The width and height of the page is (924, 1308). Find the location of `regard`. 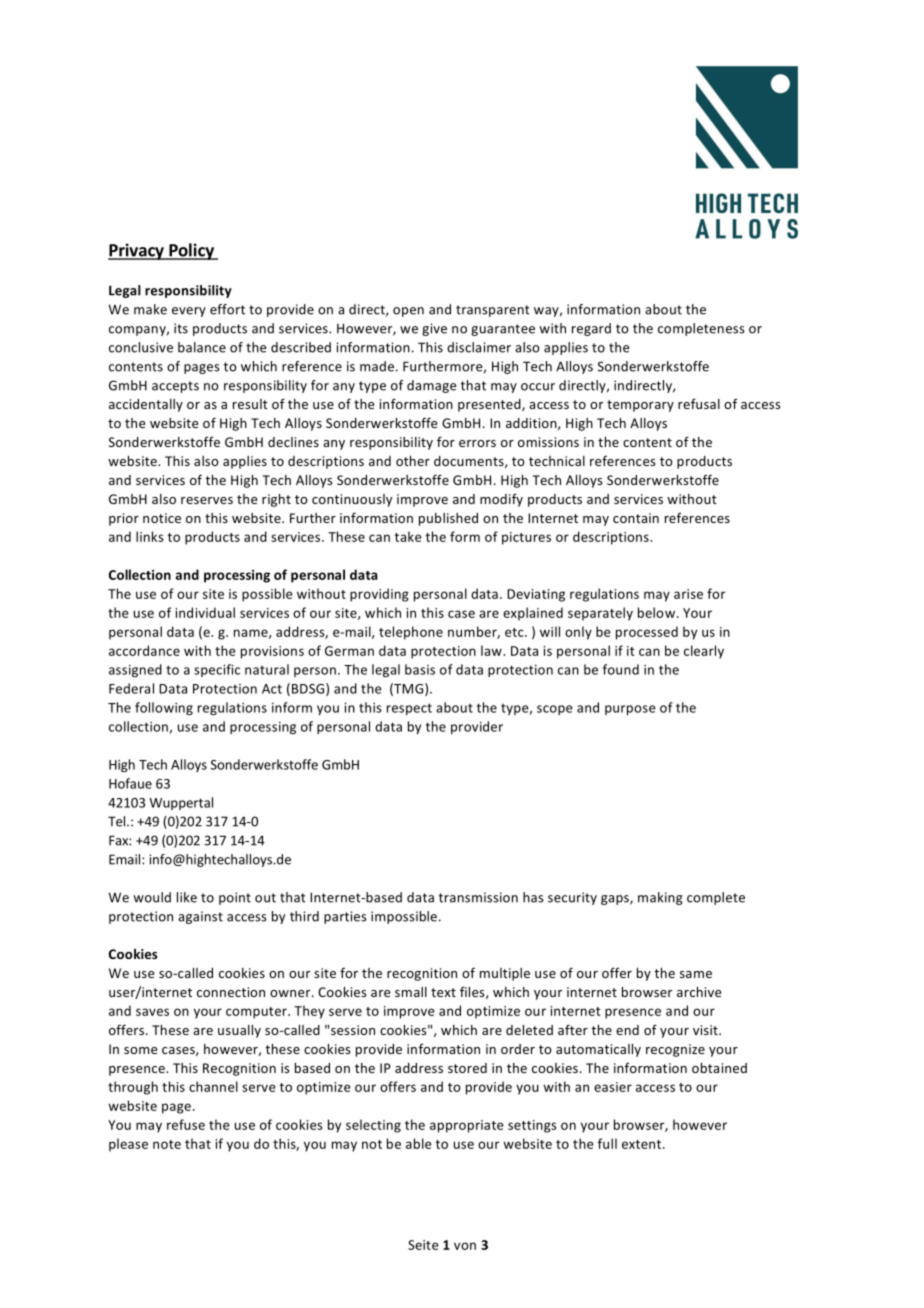

regard is located at coordinates (591, 329).
